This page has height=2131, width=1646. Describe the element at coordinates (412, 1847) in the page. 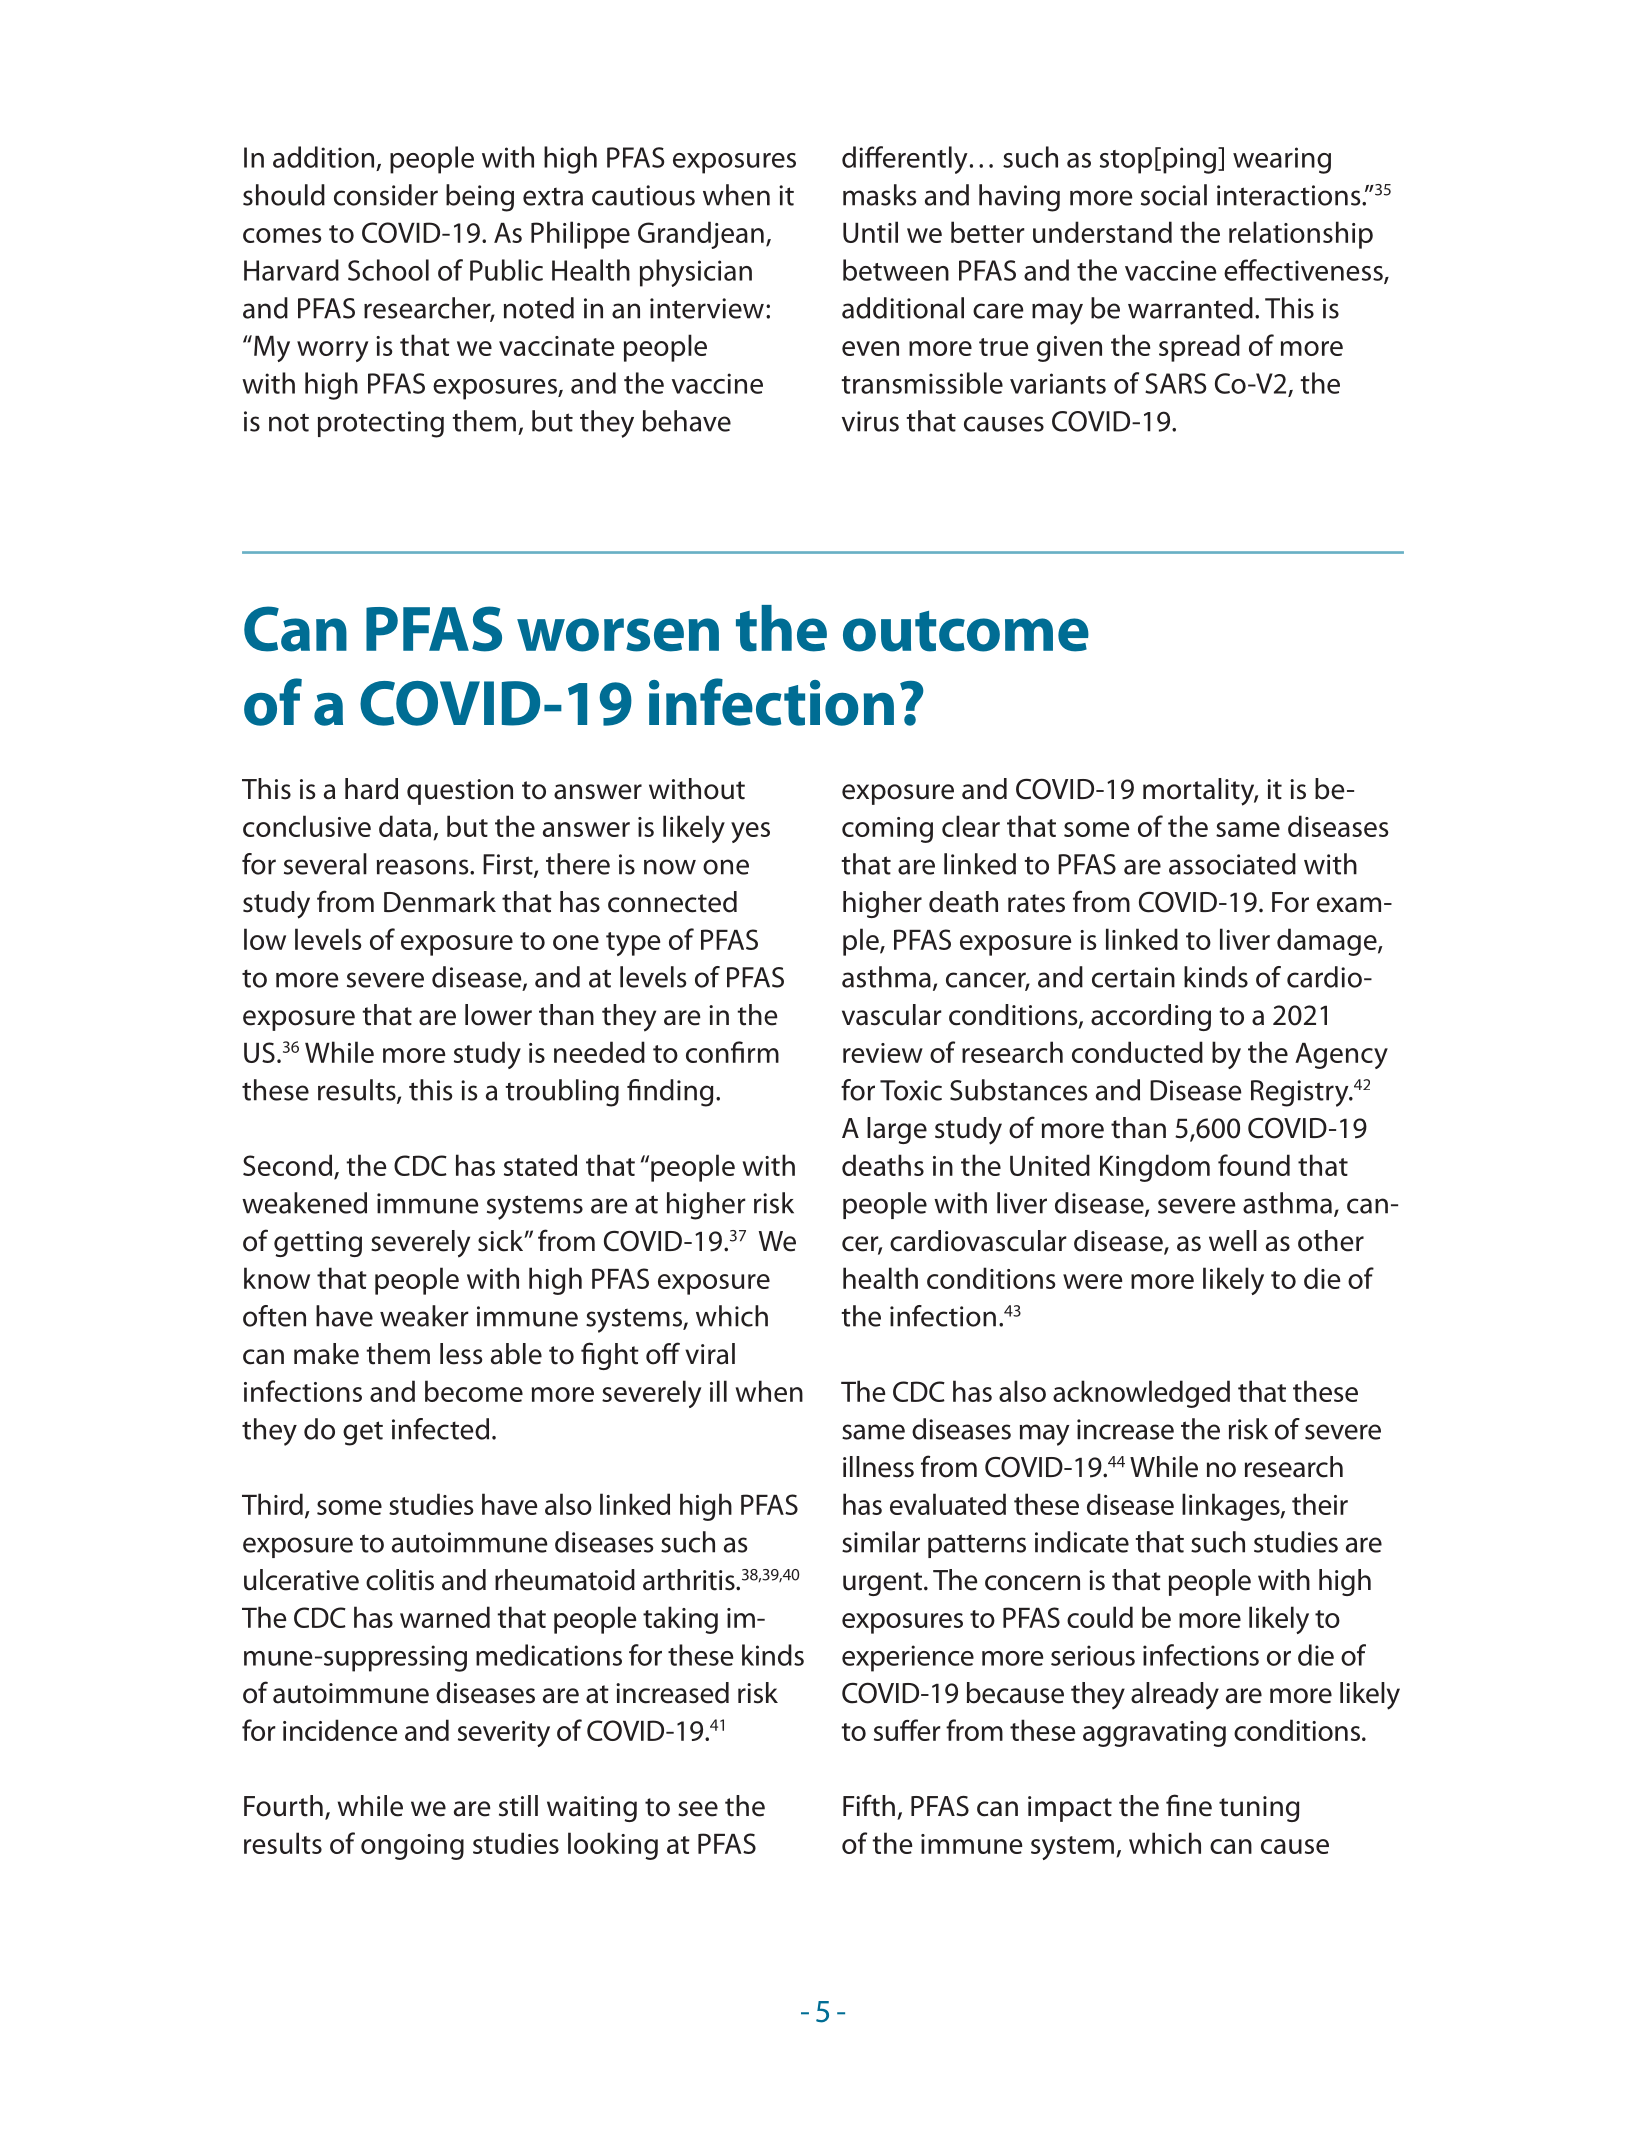

I see `ongoing` at that location.
